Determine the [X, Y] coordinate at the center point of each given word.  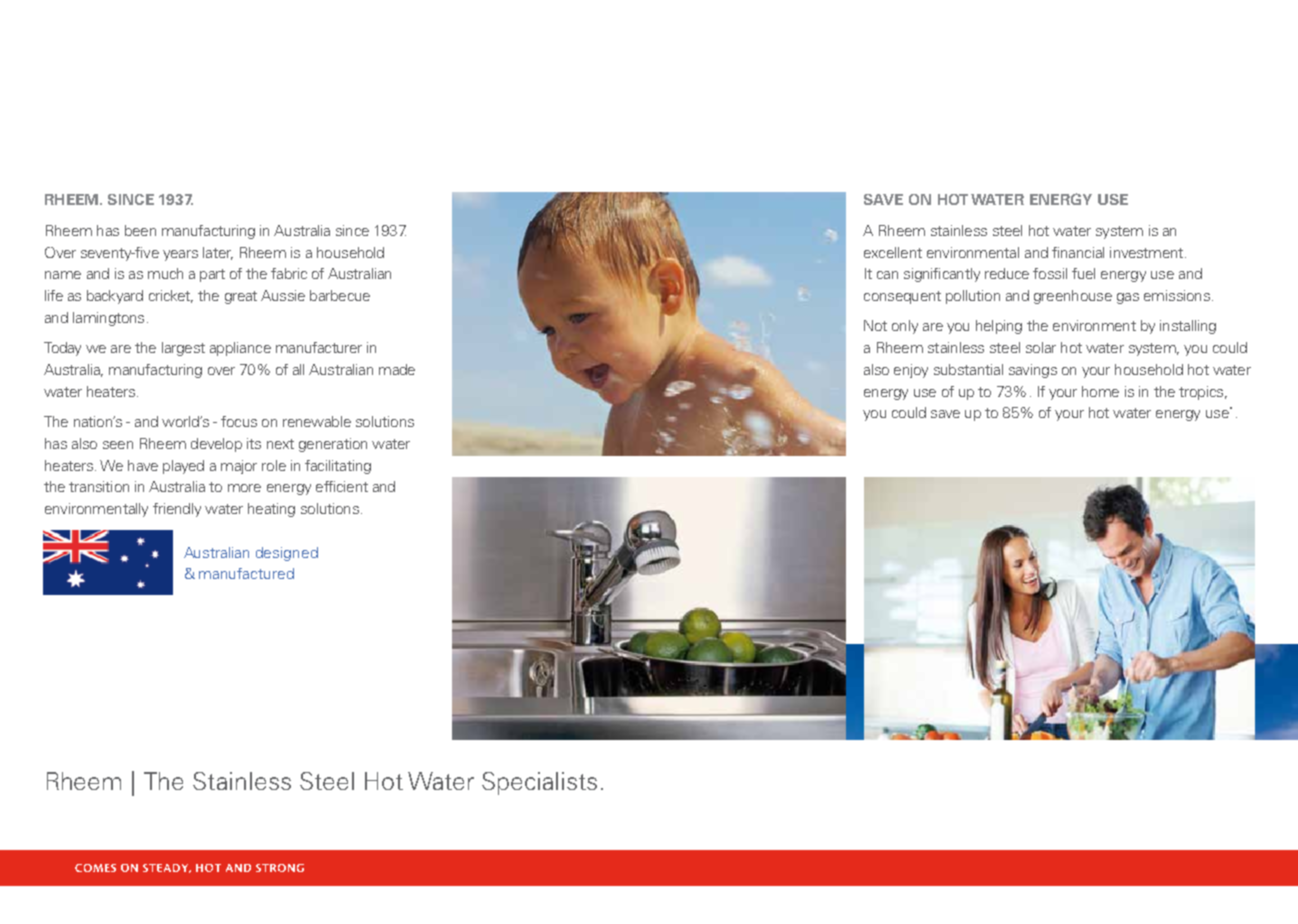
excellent [893, 252]
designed [287, 554]
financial [1078, 252]
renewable [317, 421]
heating [271, 510]
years [180, 255]
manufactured [246, 573]
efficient [342, 486]
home [1100, 391]
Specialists [539, 783]
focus [239, 421]
